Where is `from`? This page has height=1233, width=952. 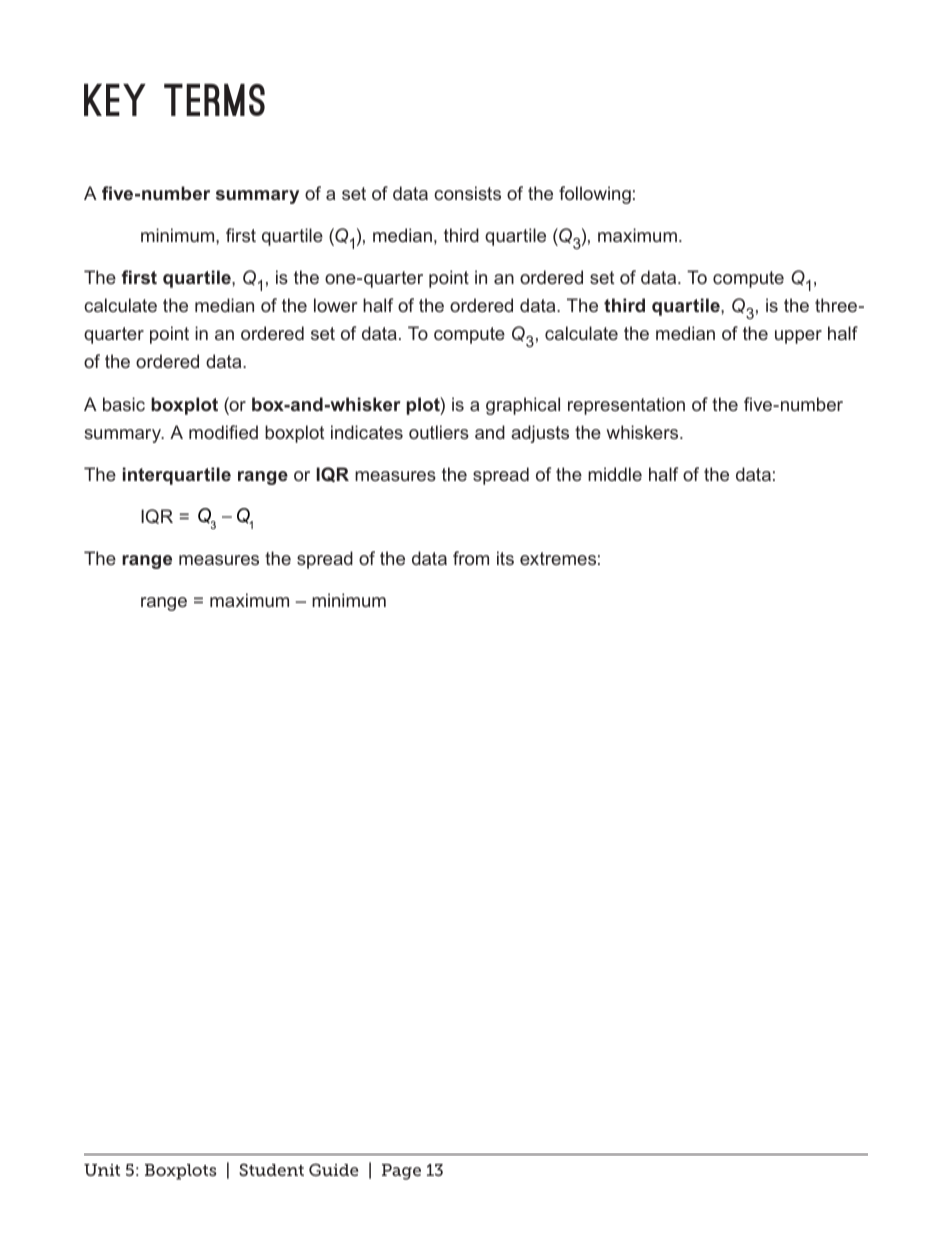 from is located at coordinates (471, 558).
